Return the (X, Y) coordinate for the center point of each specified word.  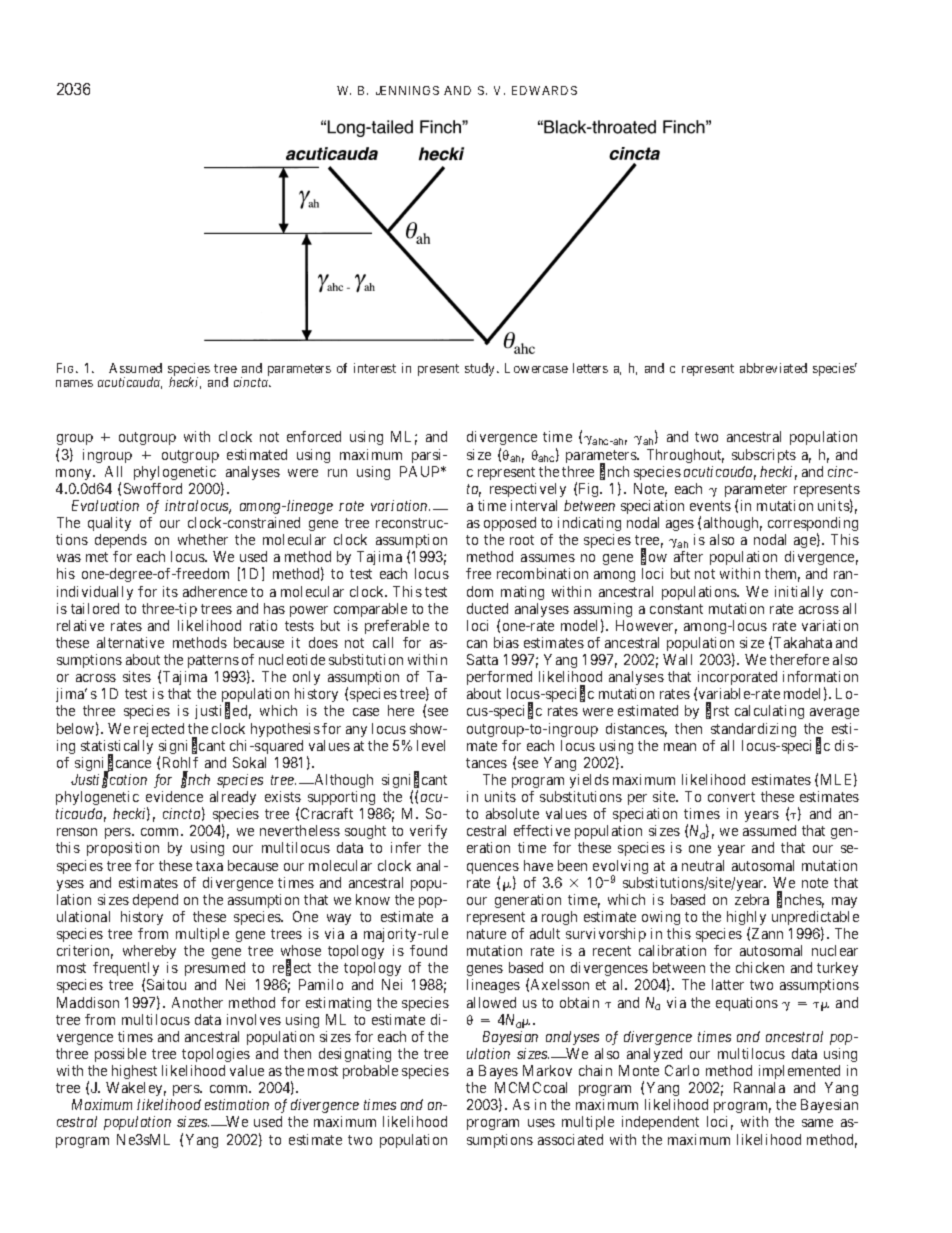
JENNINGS (407, 90)
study (481, 369)
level (431, 745)
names (74, 383)
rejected (159, 730)
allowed (491, 1002)
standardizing (753, 730)
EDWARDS (544, 90)
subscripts (764, 456)
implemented (799, 1072)
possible (120, 1055)
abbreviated (773, 368)
